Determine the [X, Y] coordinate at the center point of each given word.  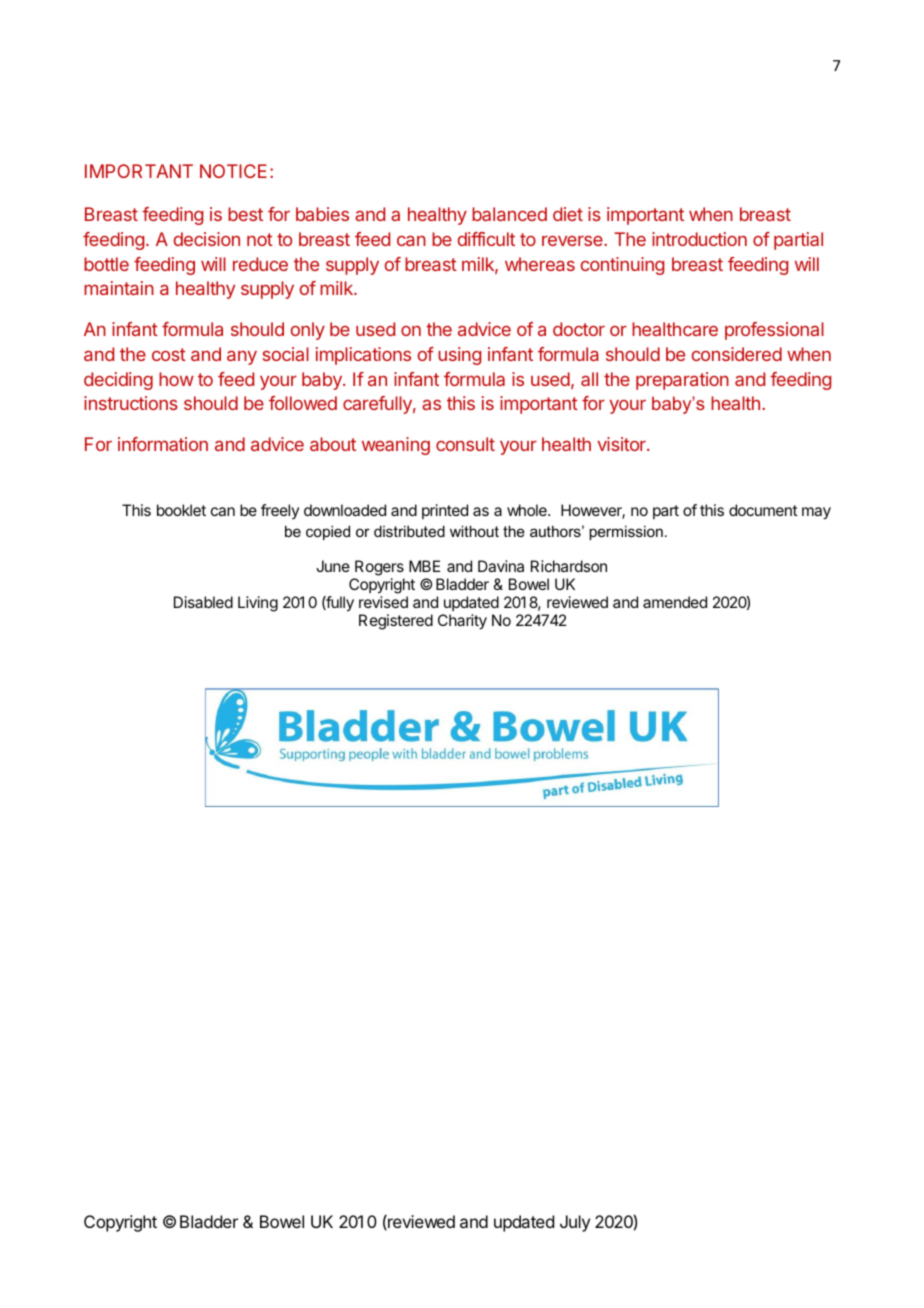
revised [383, 602]
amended [675, 602]
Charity [462, 622]
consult [465, 444]
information [163, 444]
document [763, 510]
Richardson [569, 566]
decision [207, 239]
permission [626, 532]
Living [258, 604]
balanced [509, 214]
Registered [396, 622]
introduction [699, 239]
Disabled [203, 602]
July [575, 1223]
